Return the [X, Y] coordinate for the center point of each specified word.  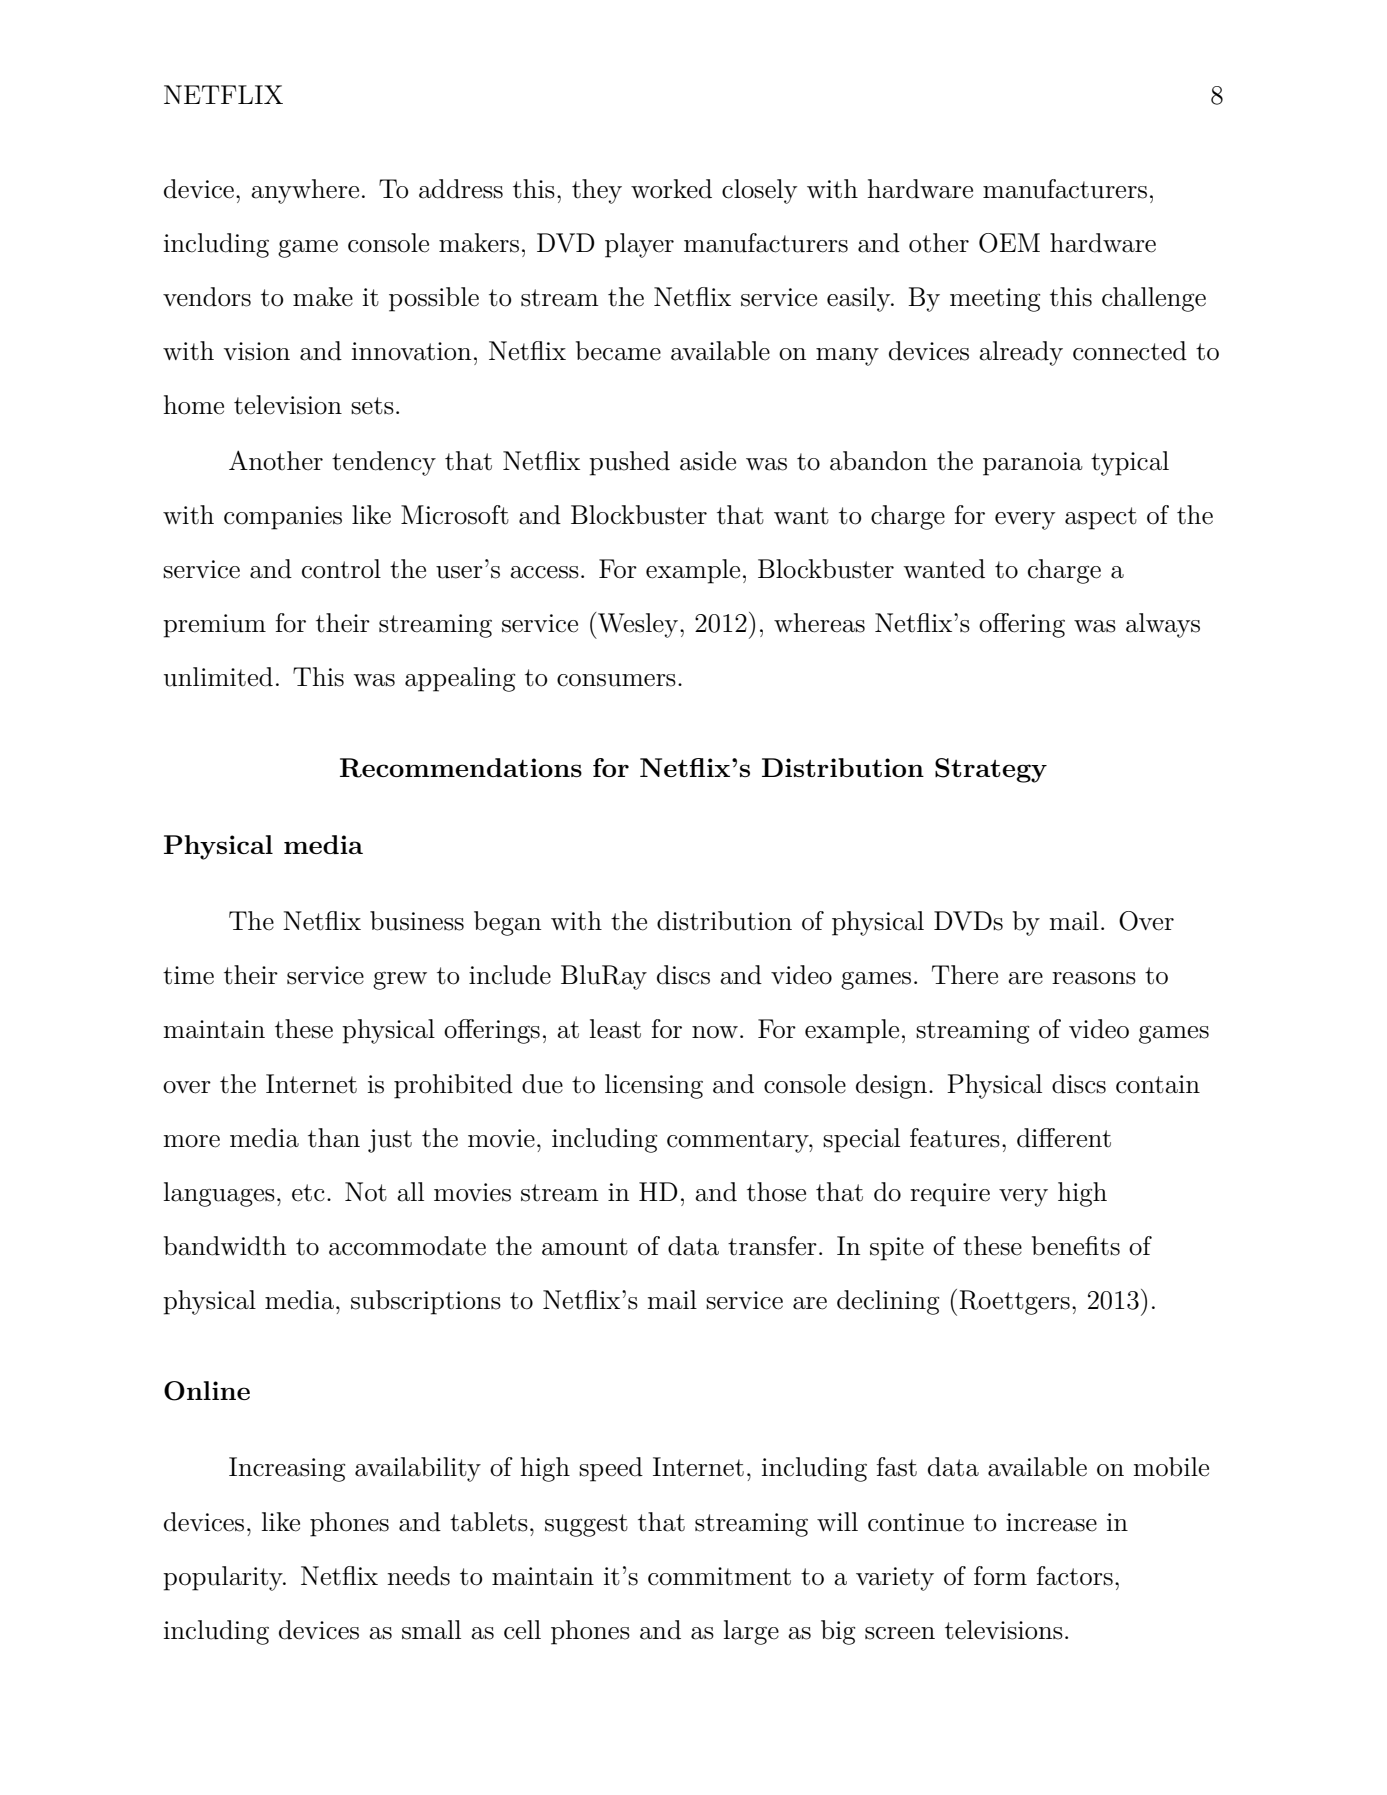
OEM [1009, 243]
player [639, 245]
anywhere [305, 191]
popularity [224, 1578]
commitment [719, 1576]
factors [1075, 1576]
